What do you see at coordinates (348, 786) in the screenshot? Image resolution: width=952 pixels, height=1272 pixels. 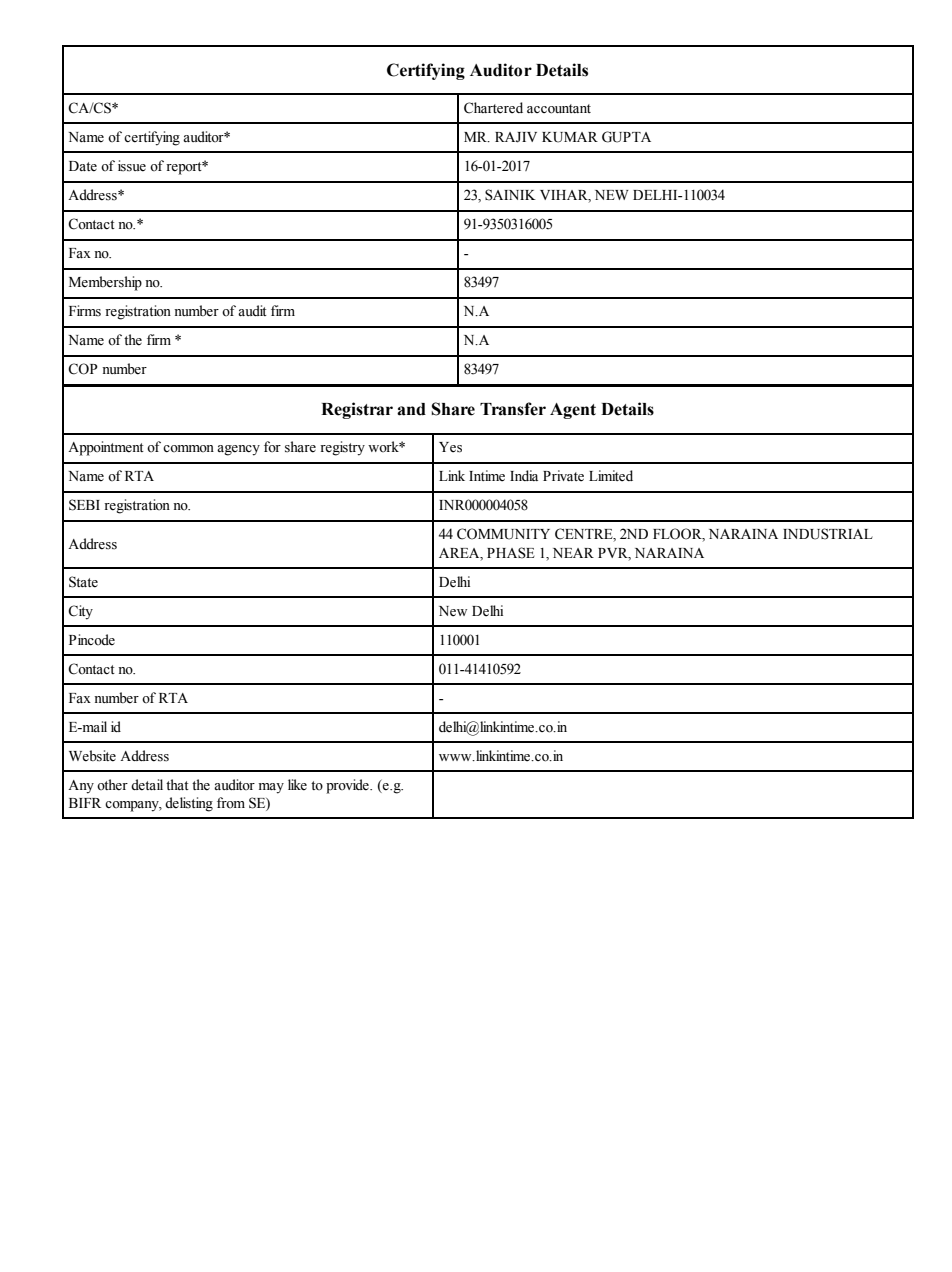 I see `provide` at bounding box center [348, 786].
